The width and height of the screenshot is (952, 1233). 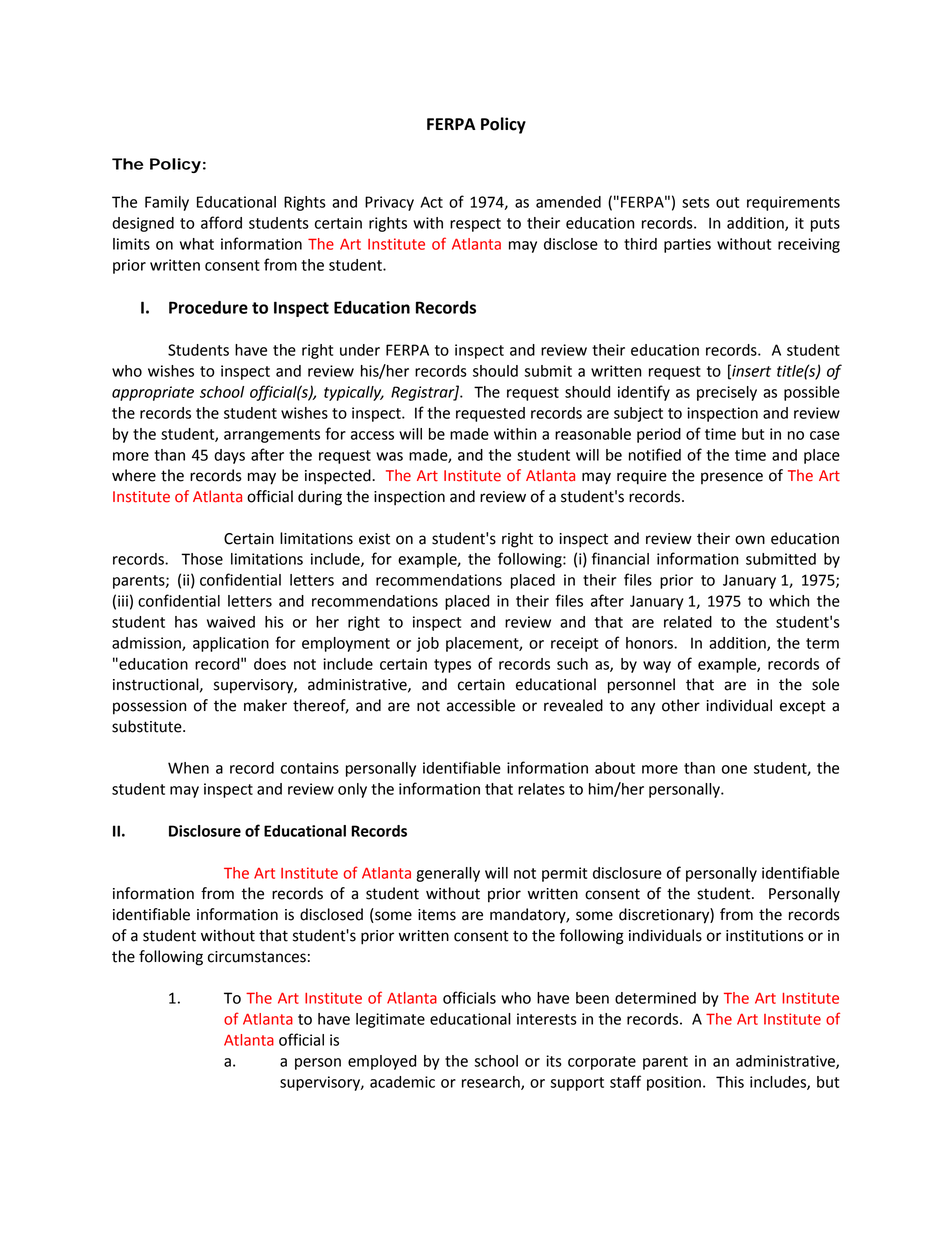 I want to click on parties, so click(x=687, y=245).
